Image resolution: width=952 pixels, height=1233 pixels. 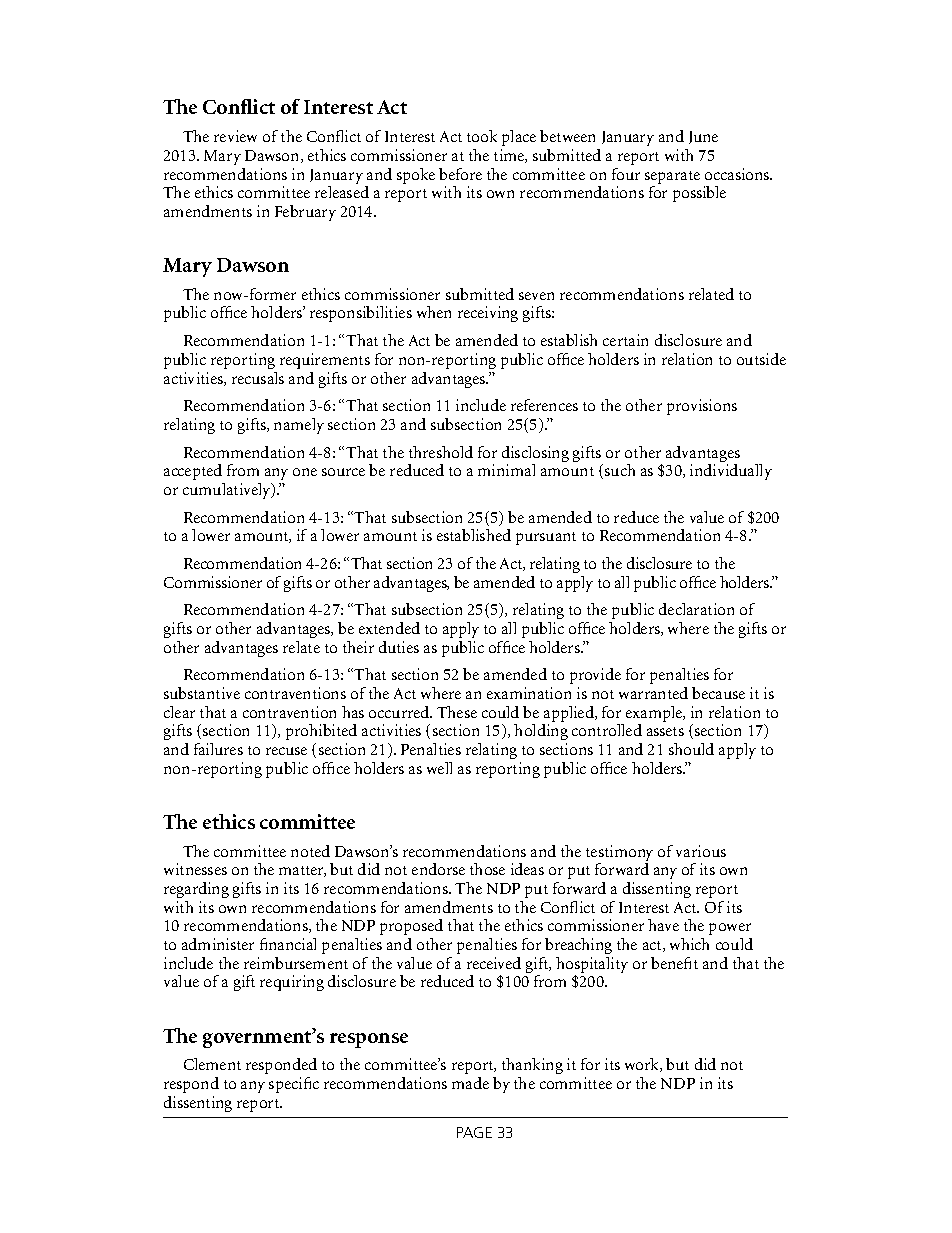 I want to click on before, so click(x=460, y=174).
